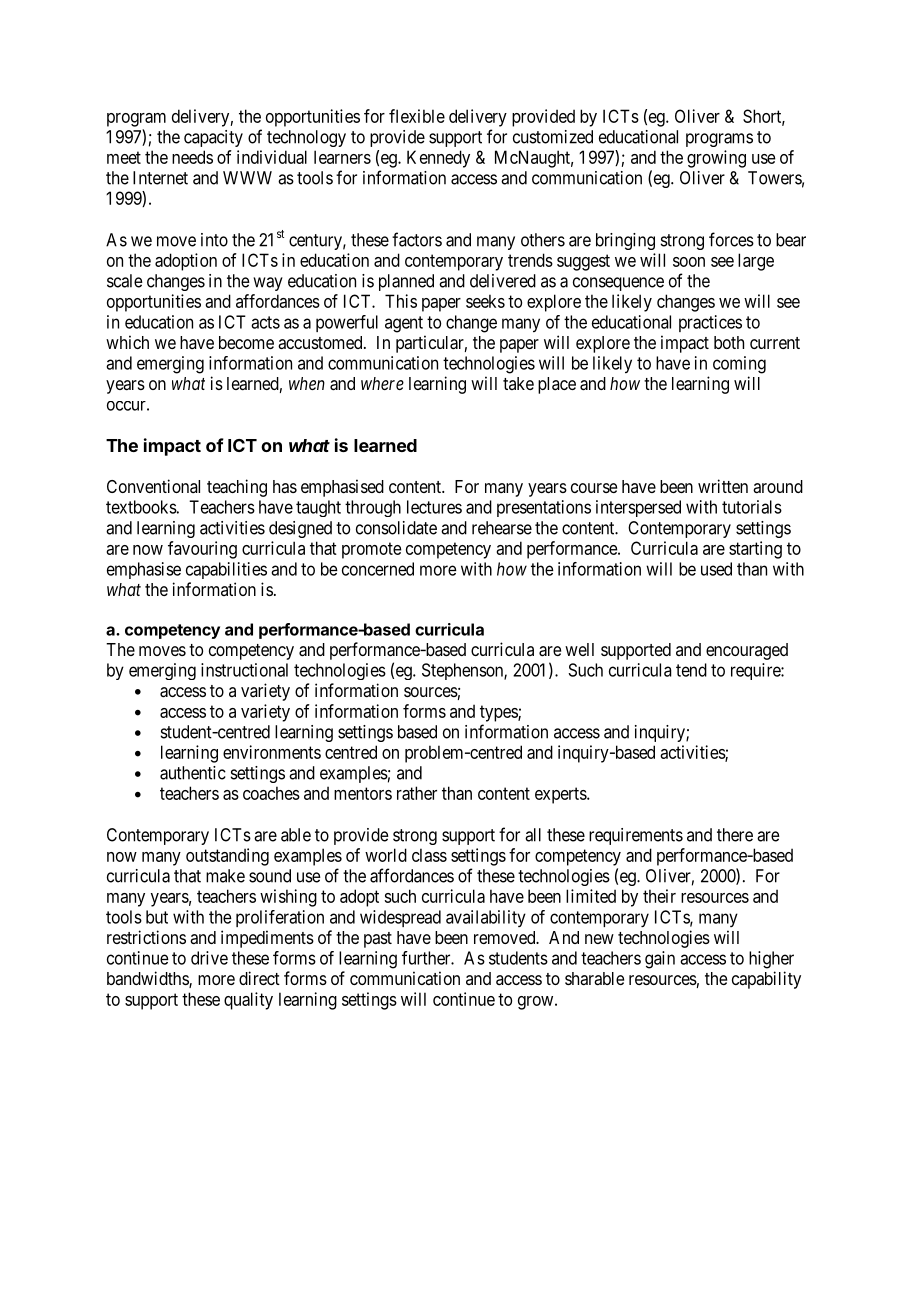  Describe the element at coordinates (209, 958) in the screenshot. I see `drive` at that location.
